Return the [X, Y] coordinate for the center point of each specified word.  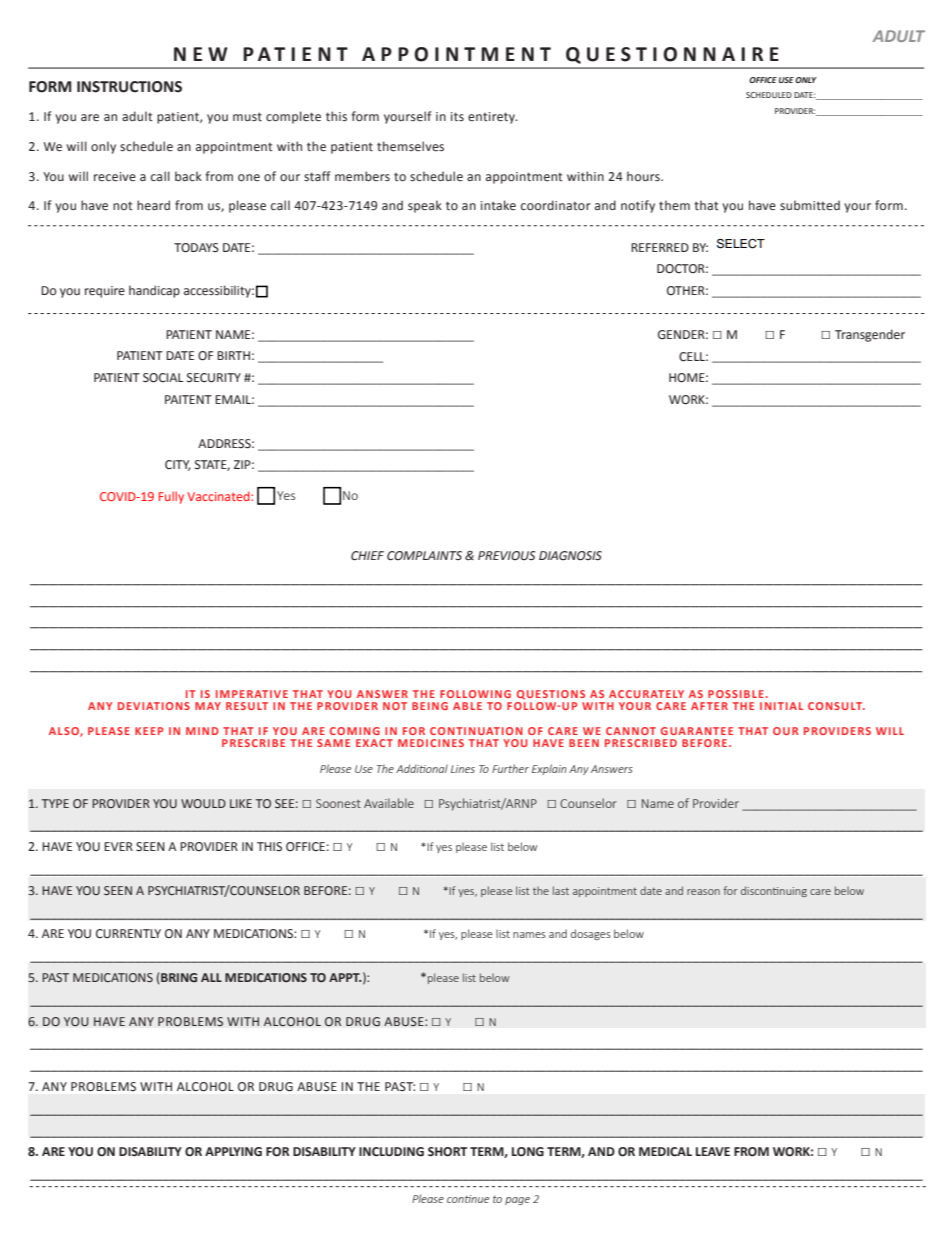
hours [644, 176]
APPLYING [233, 1152]
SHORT [447, 1152]
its [457, 116]
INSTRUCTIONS [129, 87]
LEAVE [713, 1151]
